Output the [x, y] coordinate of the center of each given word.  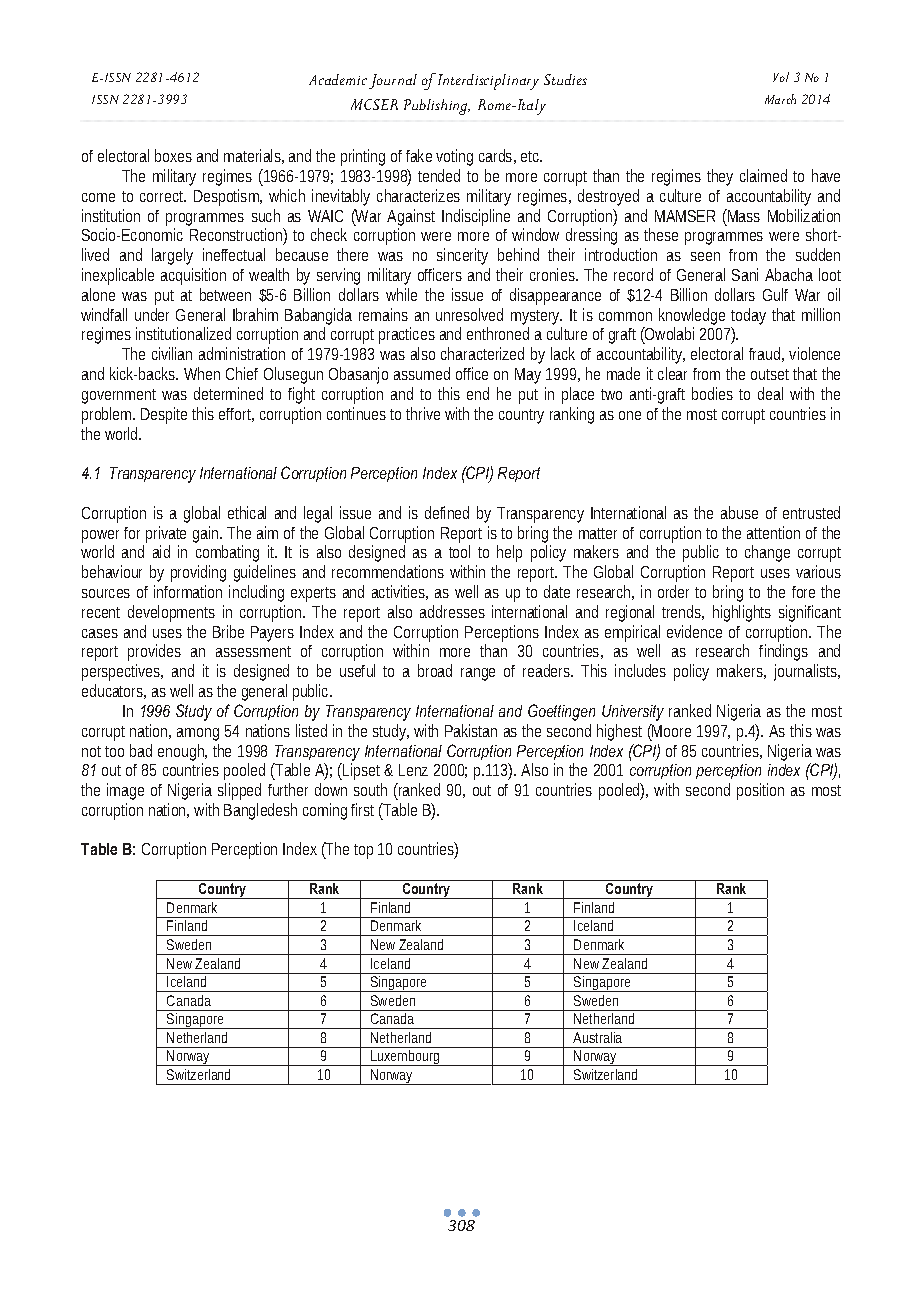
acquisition [193, 276]
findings [783, 652]
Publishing [437, 107]
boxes [173, 155]
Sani [745, 274]
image [125, 791]
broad [435, 670]
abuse [739, 512]
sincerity [462, 256]
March [780, 99]
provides [154, 652]
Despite [164, 415]
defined [447, 512]
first [362, 809]
